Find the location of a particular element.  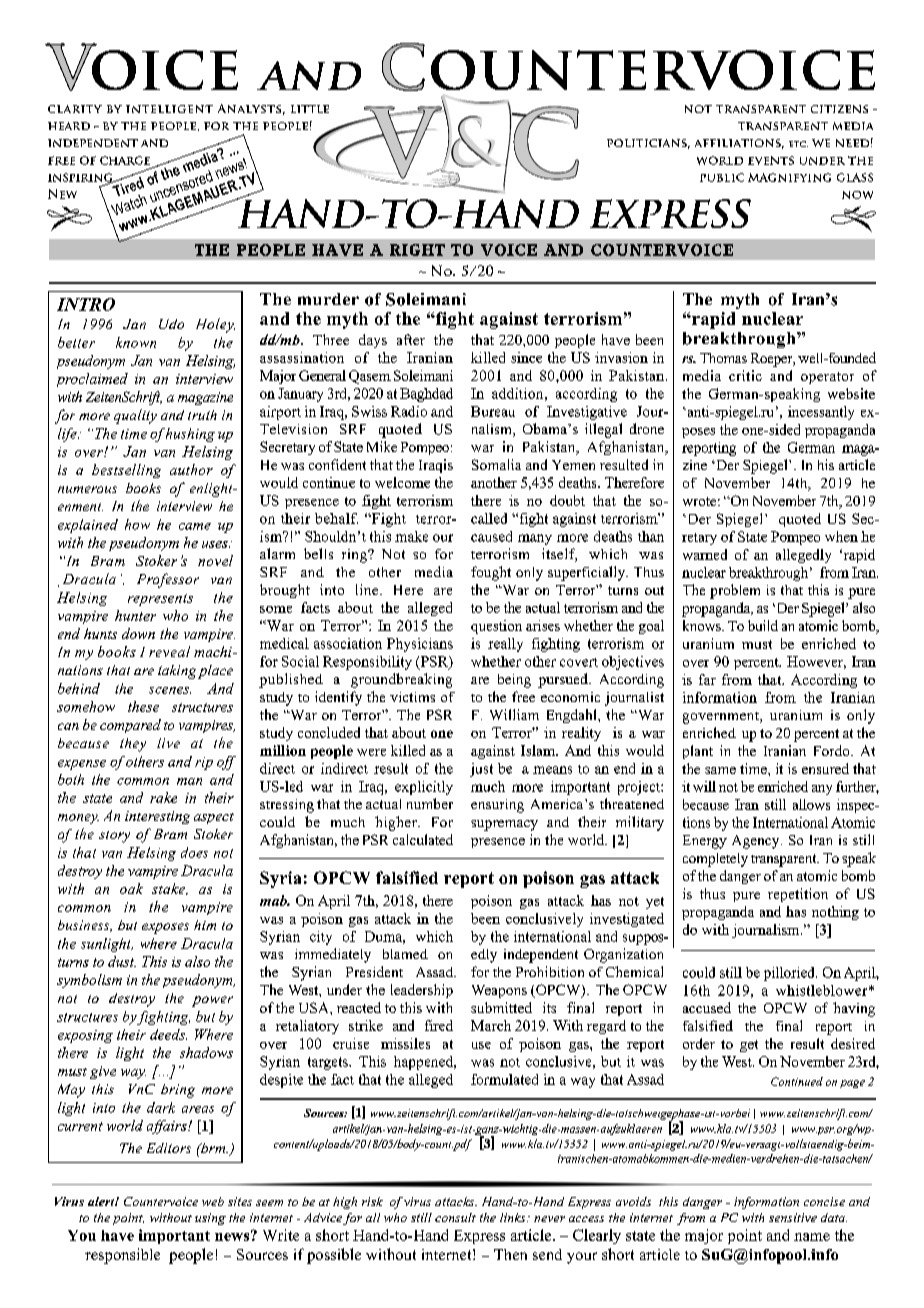

fought is located at coordinates (491, 573).
